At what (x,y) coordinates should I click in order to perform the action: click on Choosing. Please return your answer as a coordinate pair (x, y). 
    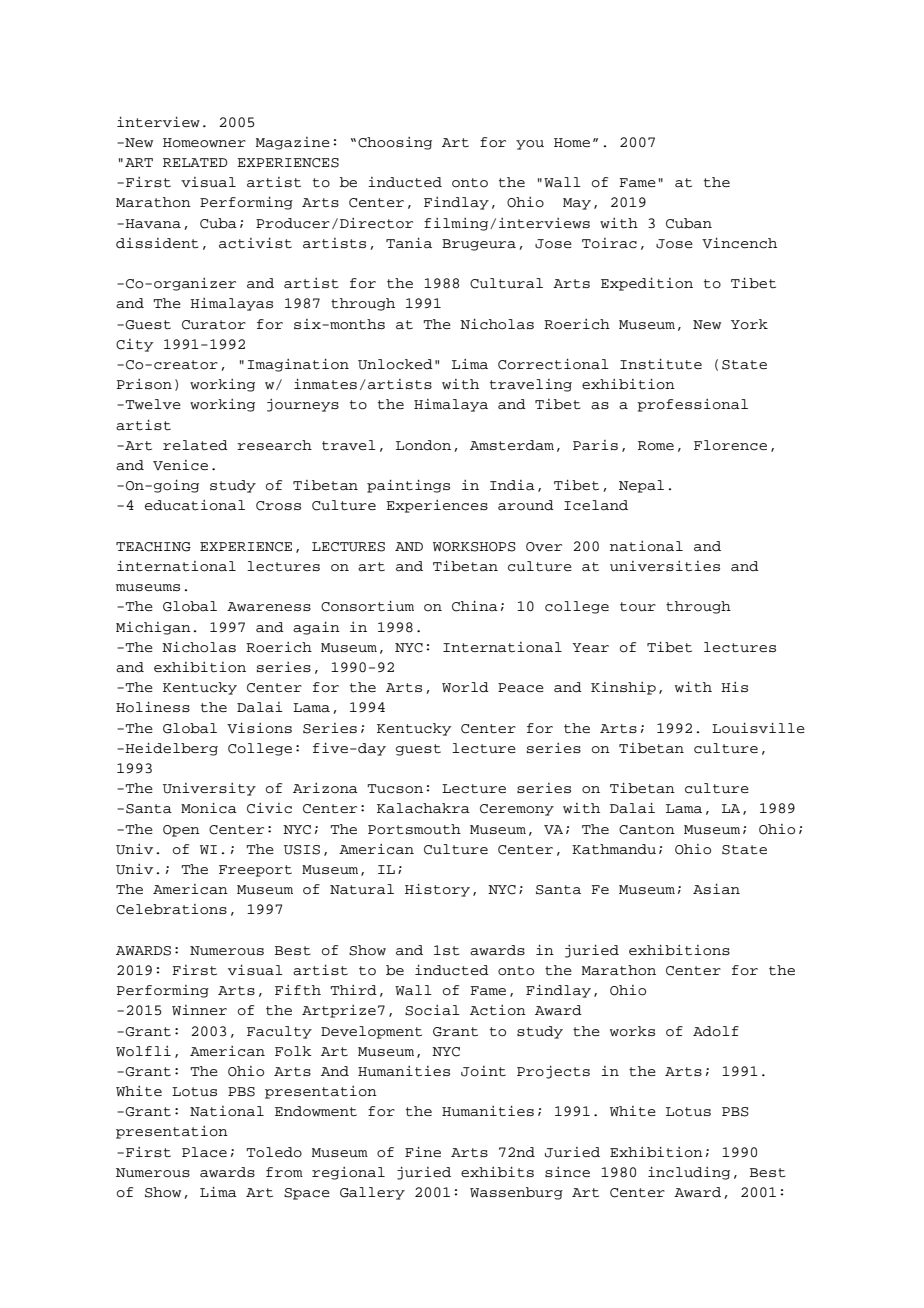
    Looking at the image, I should click on (395, 143).
